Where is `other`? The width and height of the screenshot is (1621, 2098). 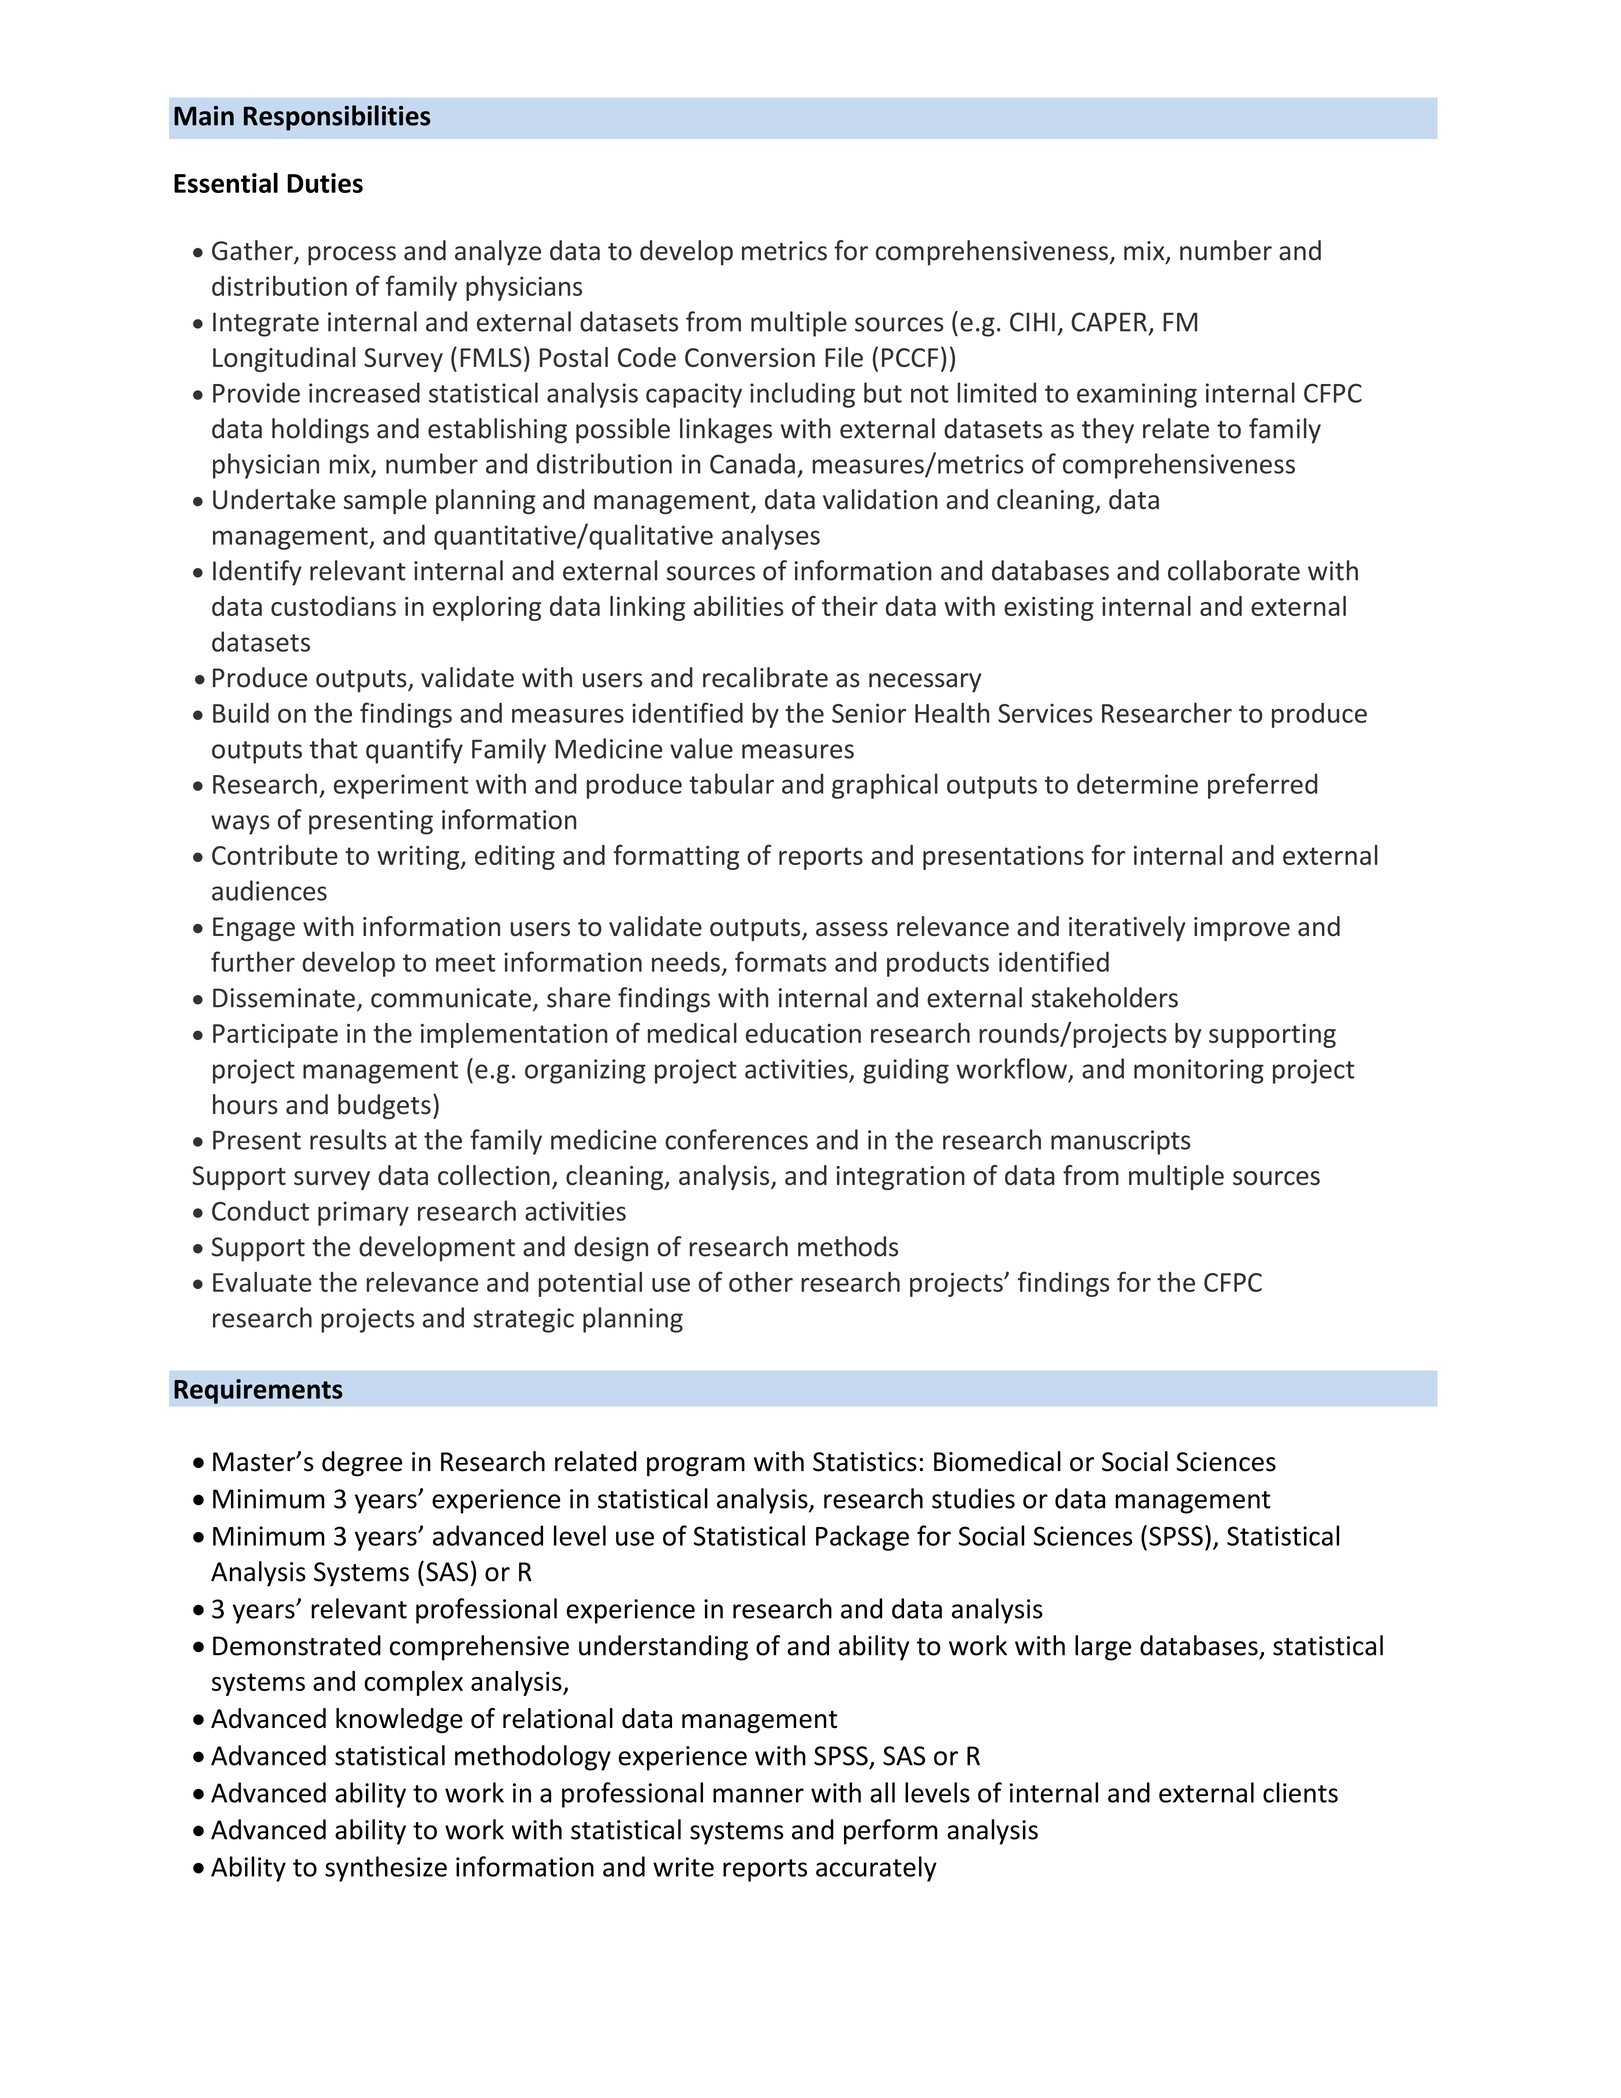
other is located at coordinates (761, 1282).
